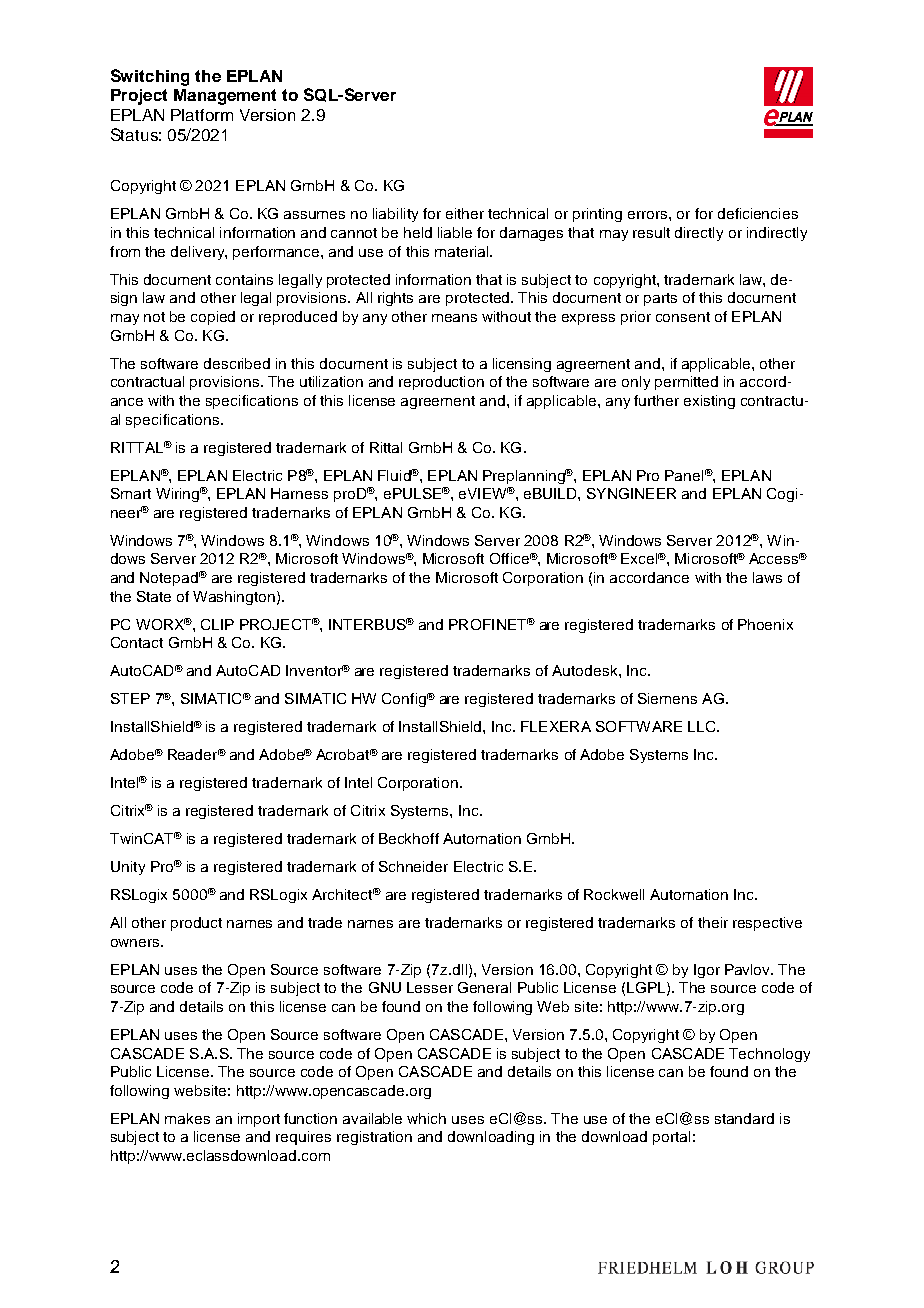 The image size is (924, 1308). What do you see at coordinates (409, 838) in the image?
I see `Beckhoff` at bounding box center [409, 838].
